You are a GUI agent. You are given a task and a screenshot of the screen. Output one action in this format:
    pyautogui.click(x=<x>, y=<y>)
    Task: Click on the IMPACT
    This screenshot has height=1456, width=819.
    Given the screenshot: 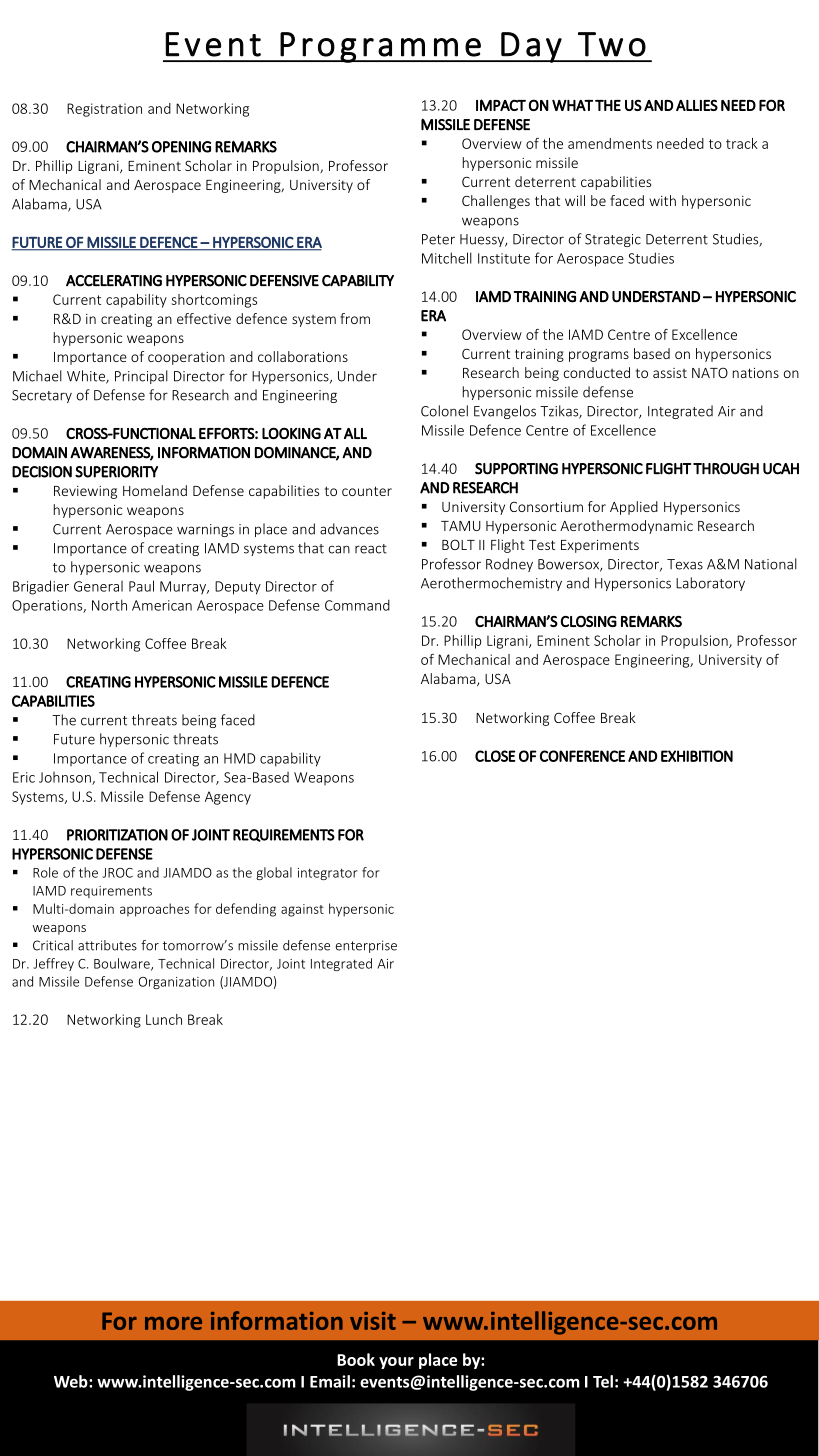 What is the action you would take?
    pyautogui.click(x=501, y=105)
